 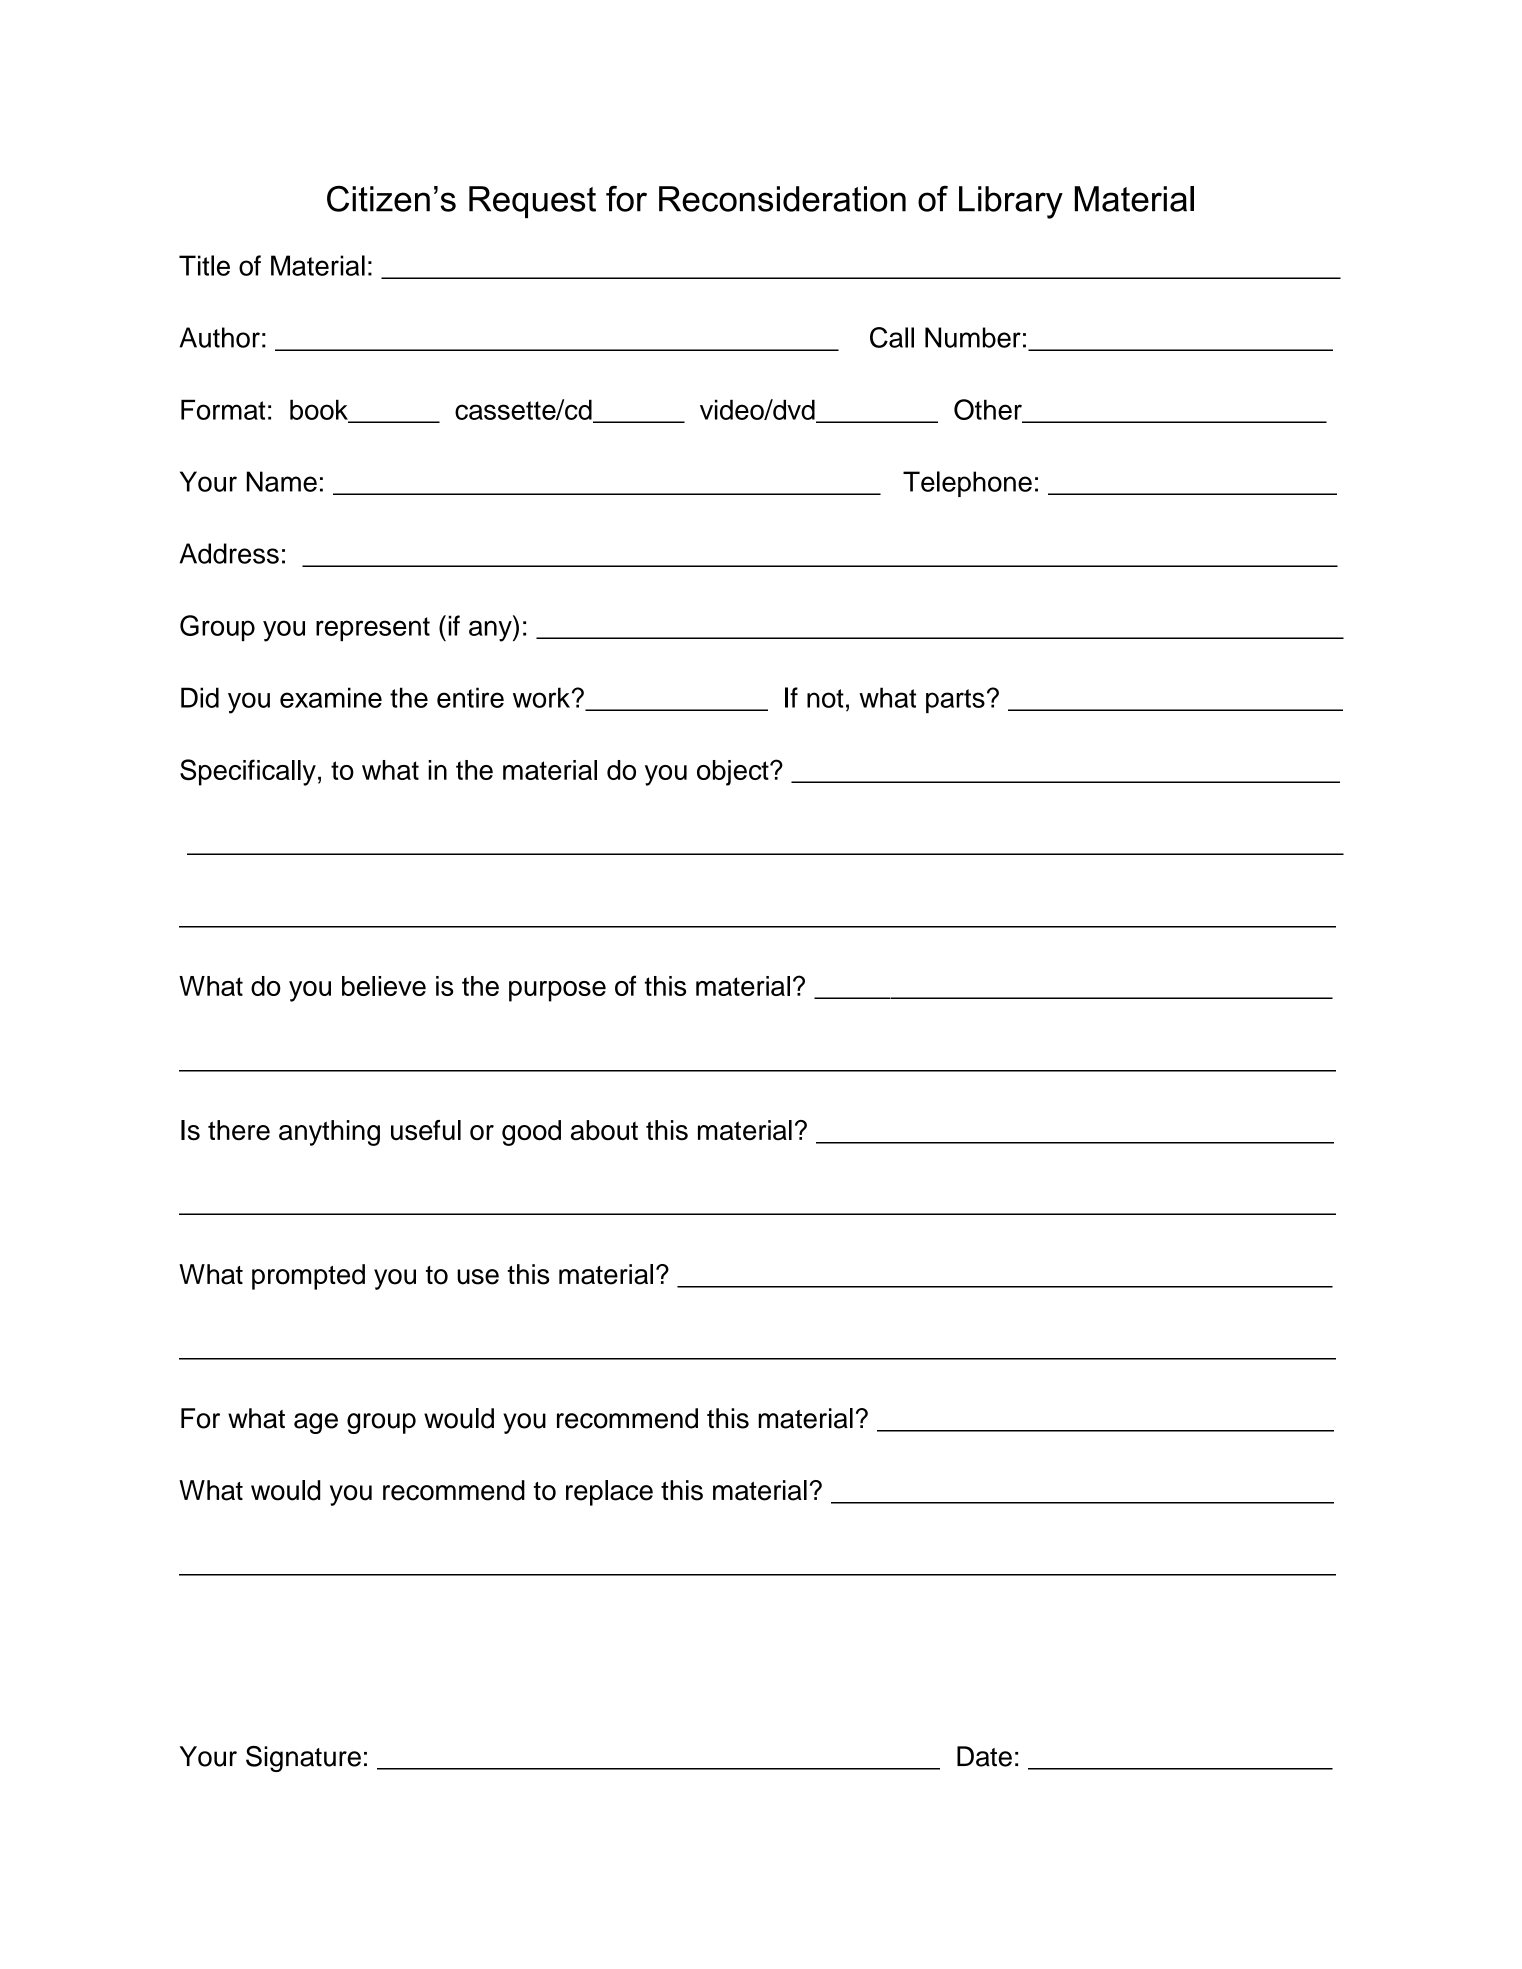 I want to click on Title, so click(x=204, y=265).
